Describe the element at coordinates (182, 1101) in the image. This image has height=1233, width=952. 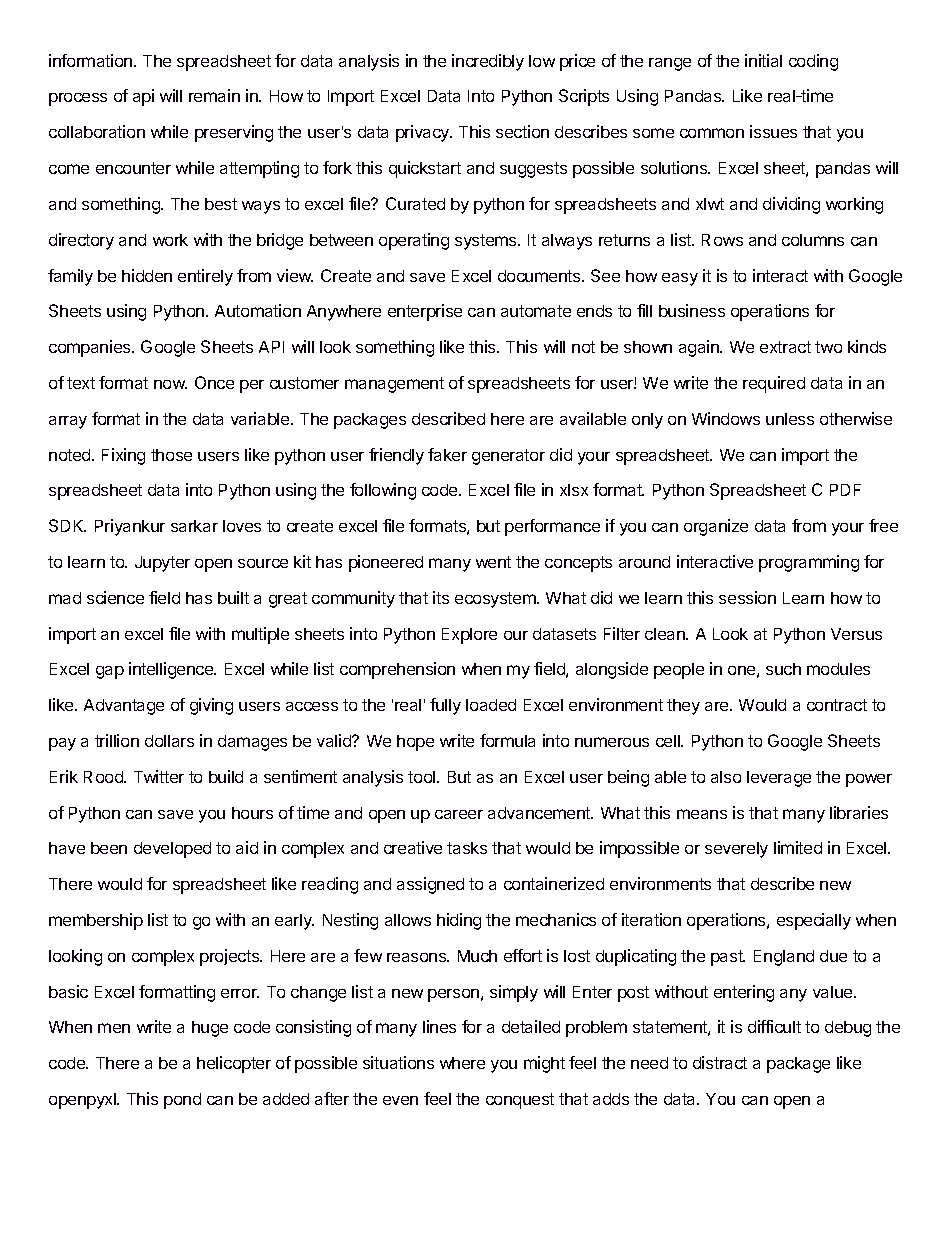
I see `pond` at that location.
